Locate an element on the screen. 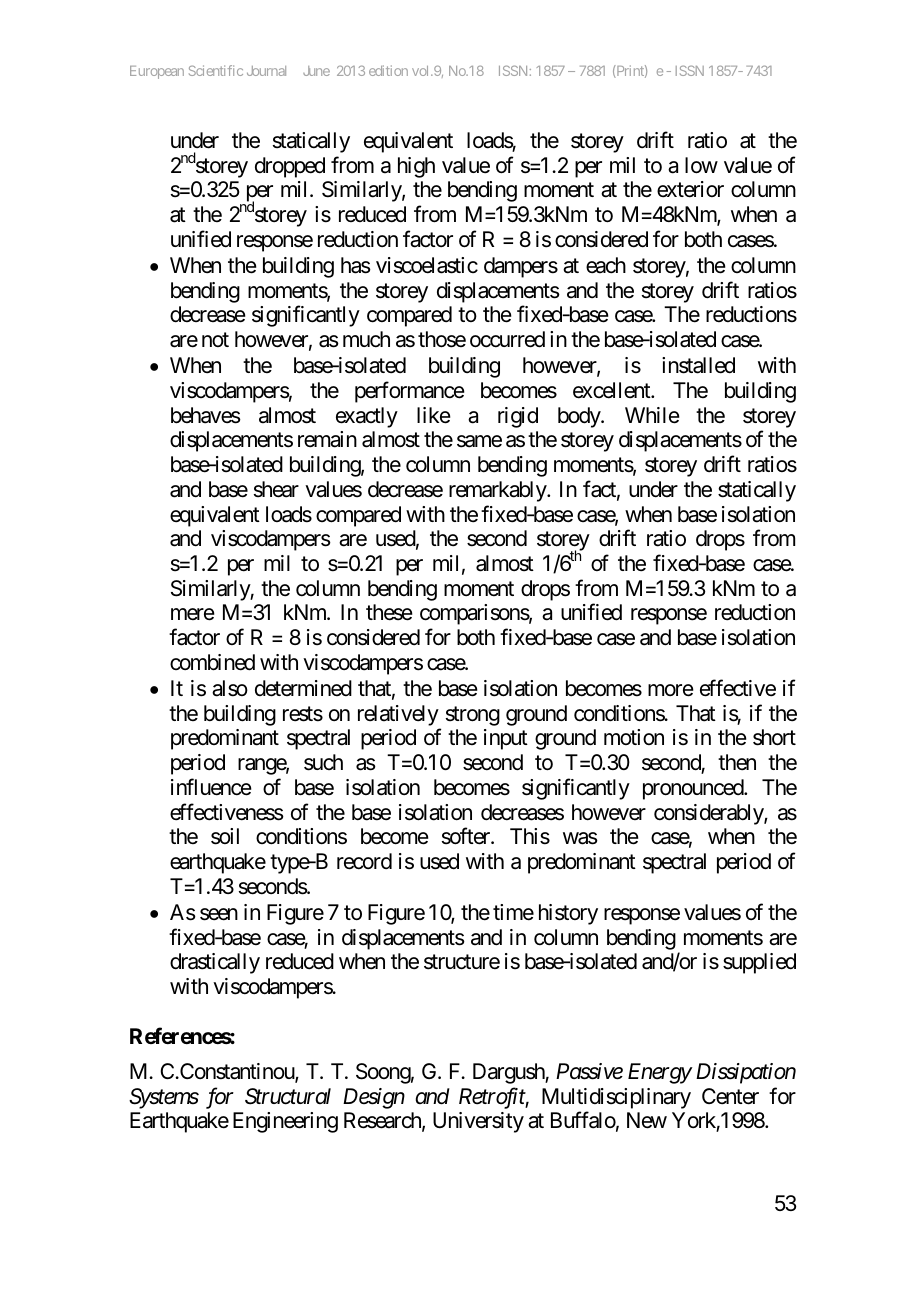 This screenshot has height=1305, width=924. installed is located at coordinates (698, 365).
